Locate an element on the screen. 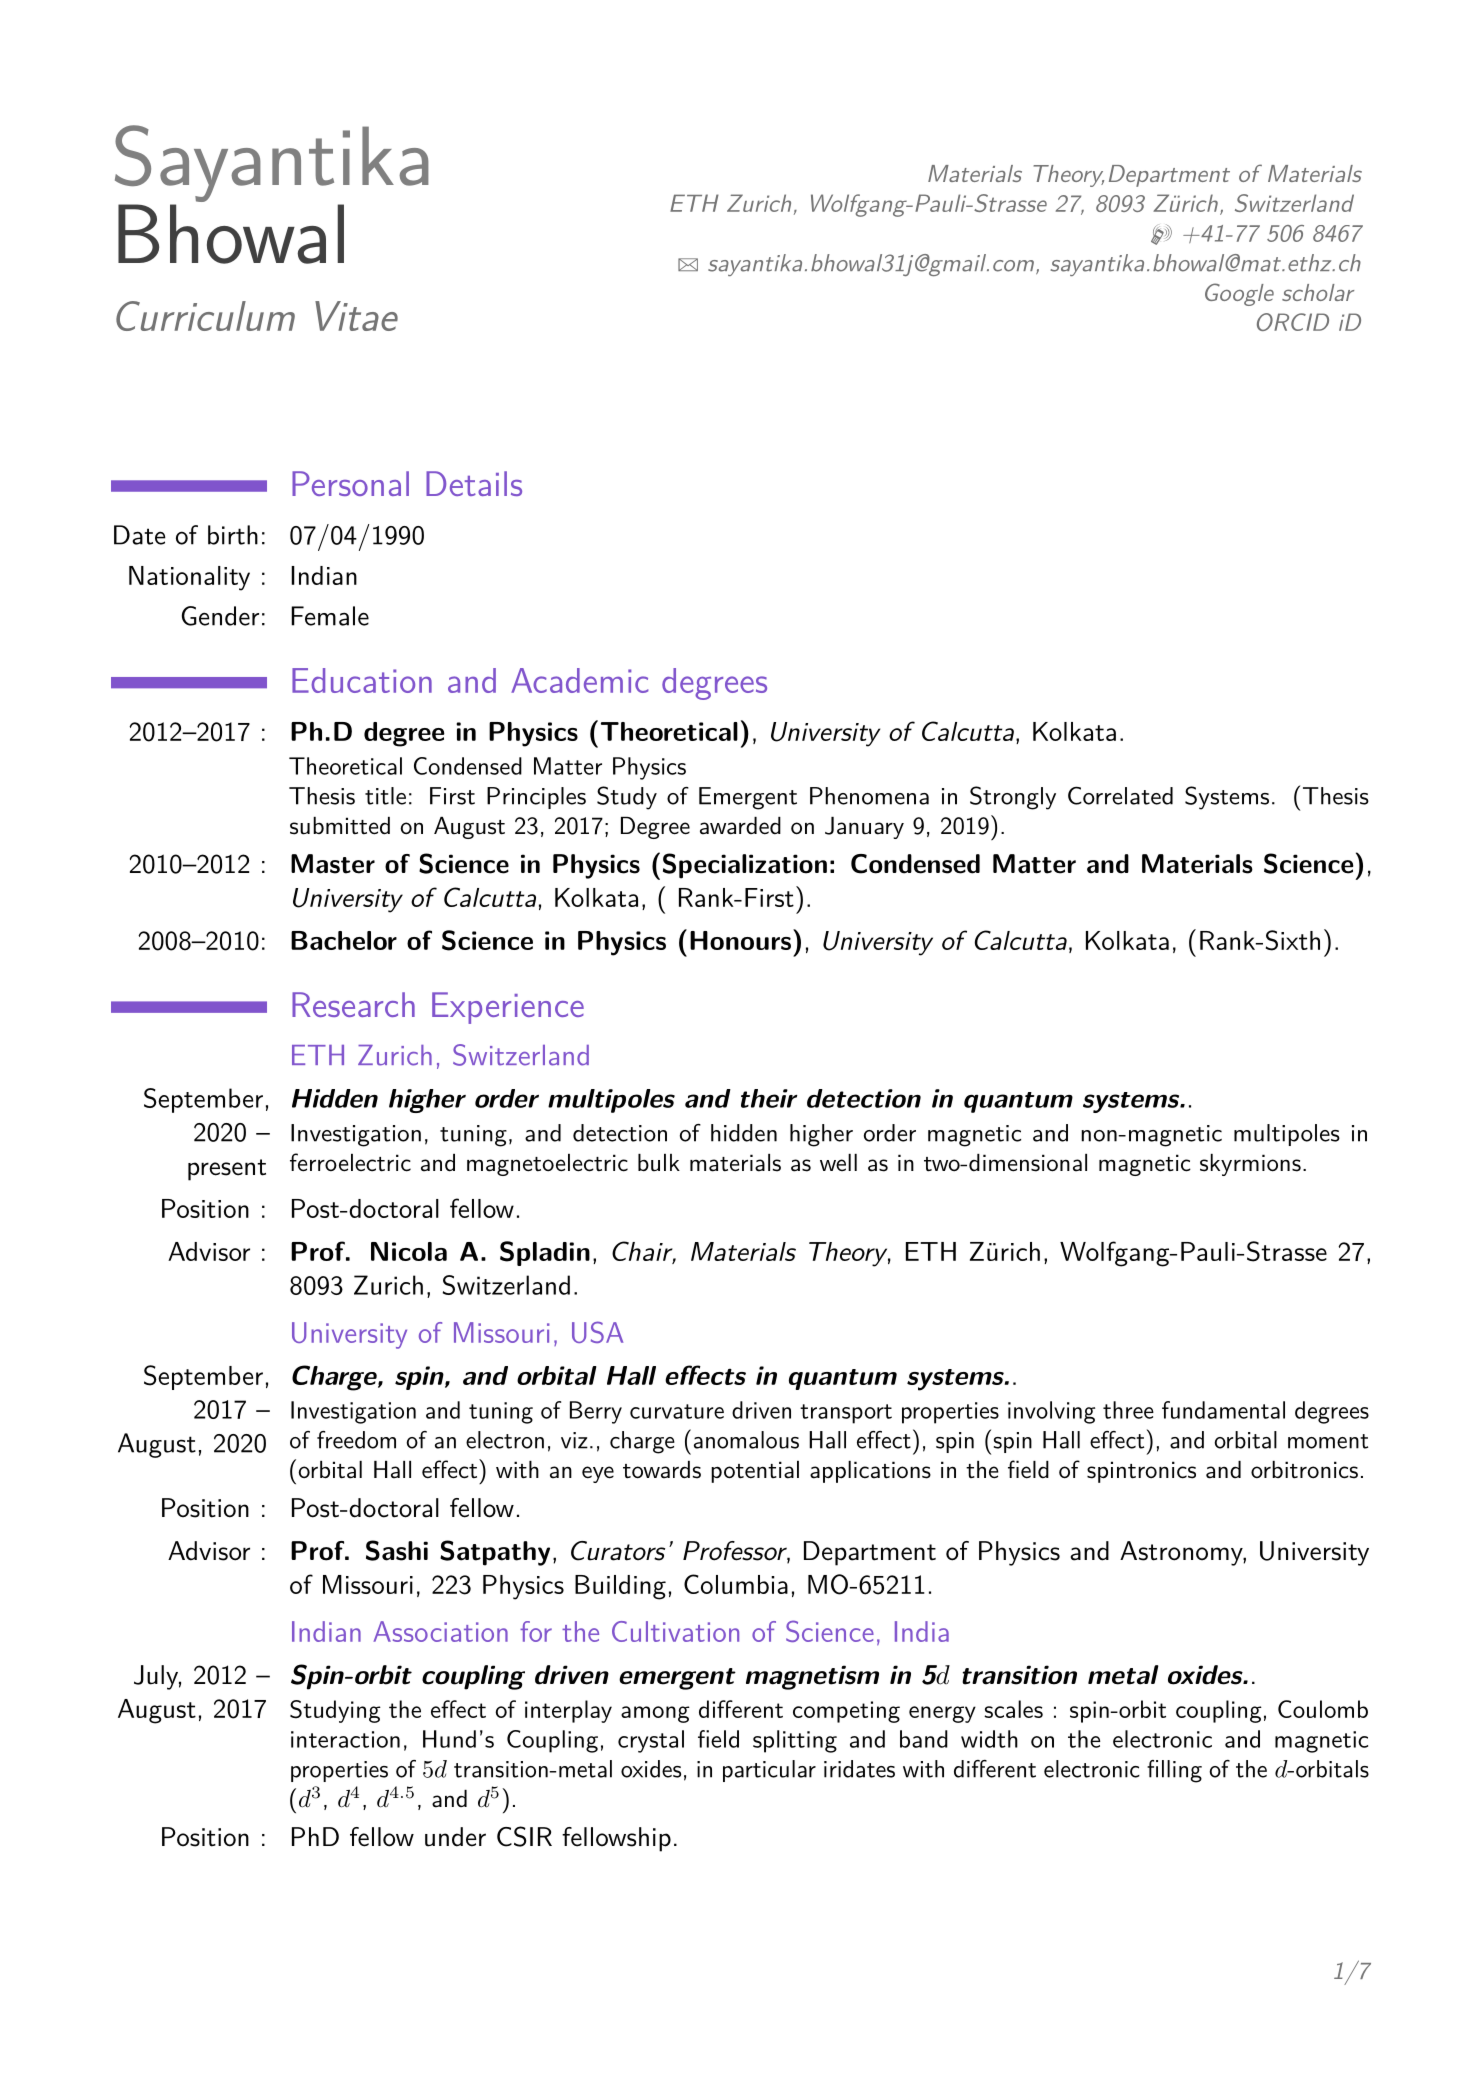  freedom is located at coordinates (356, 1440).
